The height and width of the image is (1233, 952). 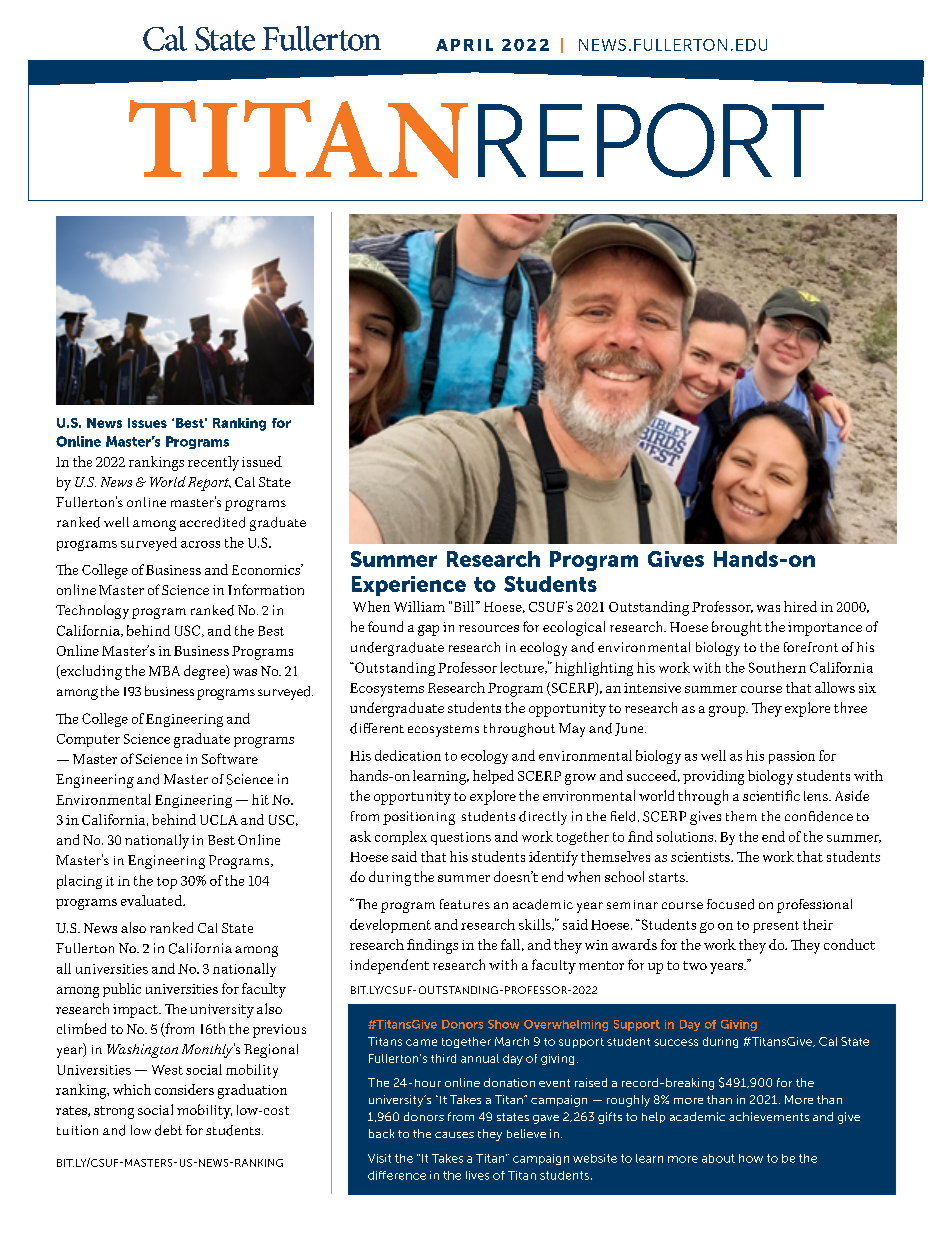 I want to click on UCLA, so click(x=219, y=820).
